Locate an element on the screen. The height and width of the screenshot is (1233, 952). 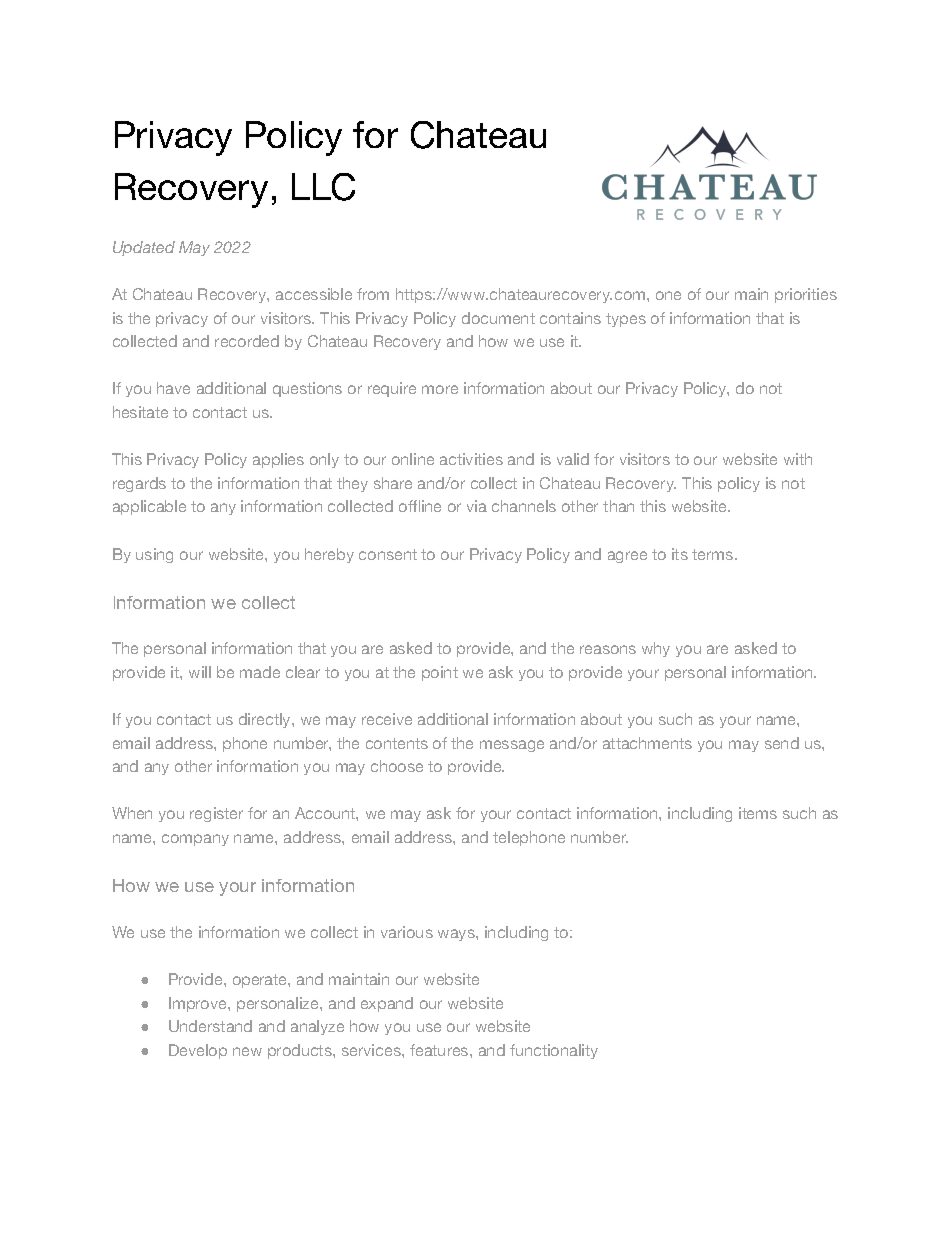
will is located at coordinates (200, 672).
